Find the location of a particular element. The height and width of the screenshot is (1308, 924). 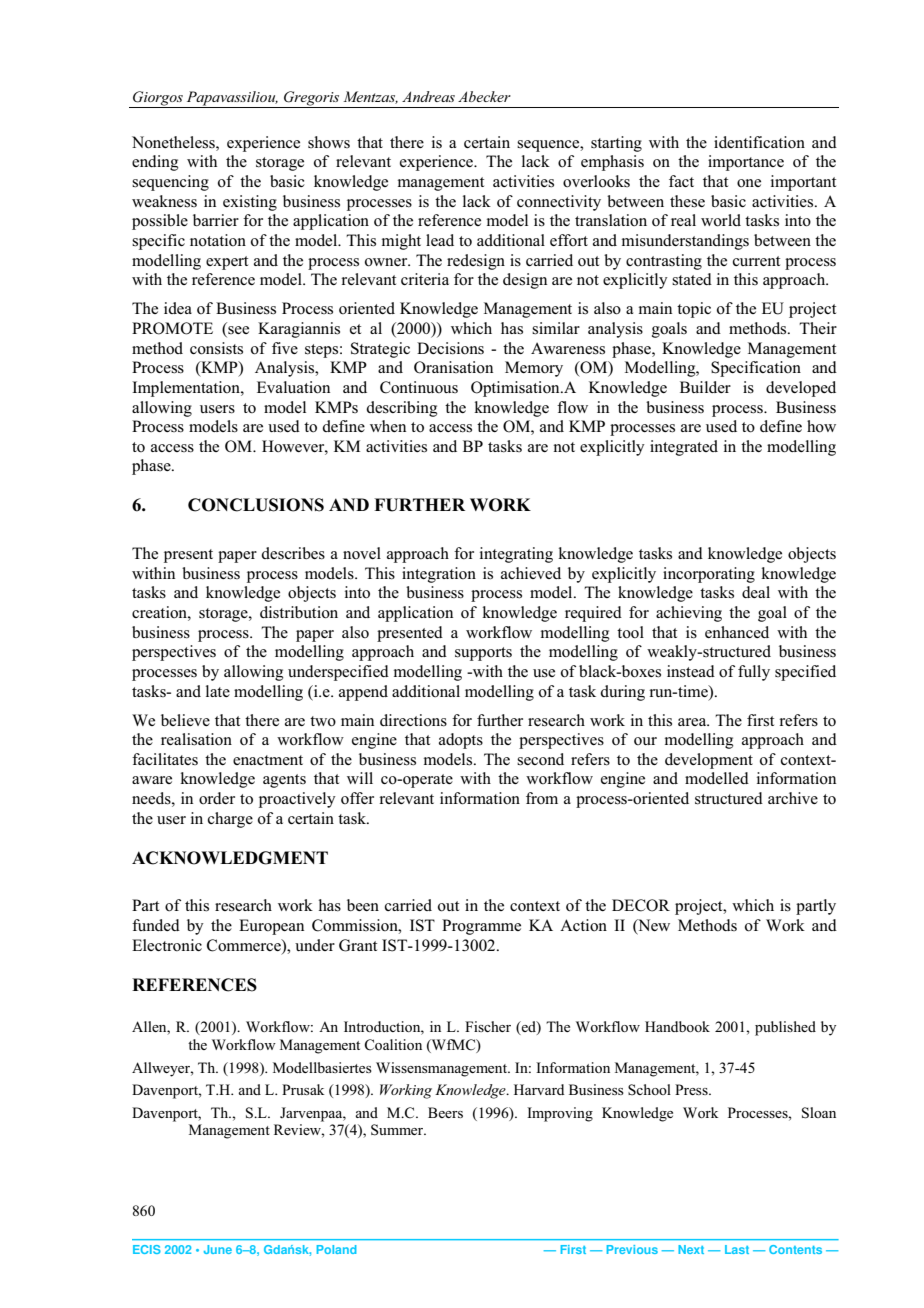

fully is located at coordinates (754, 673).
